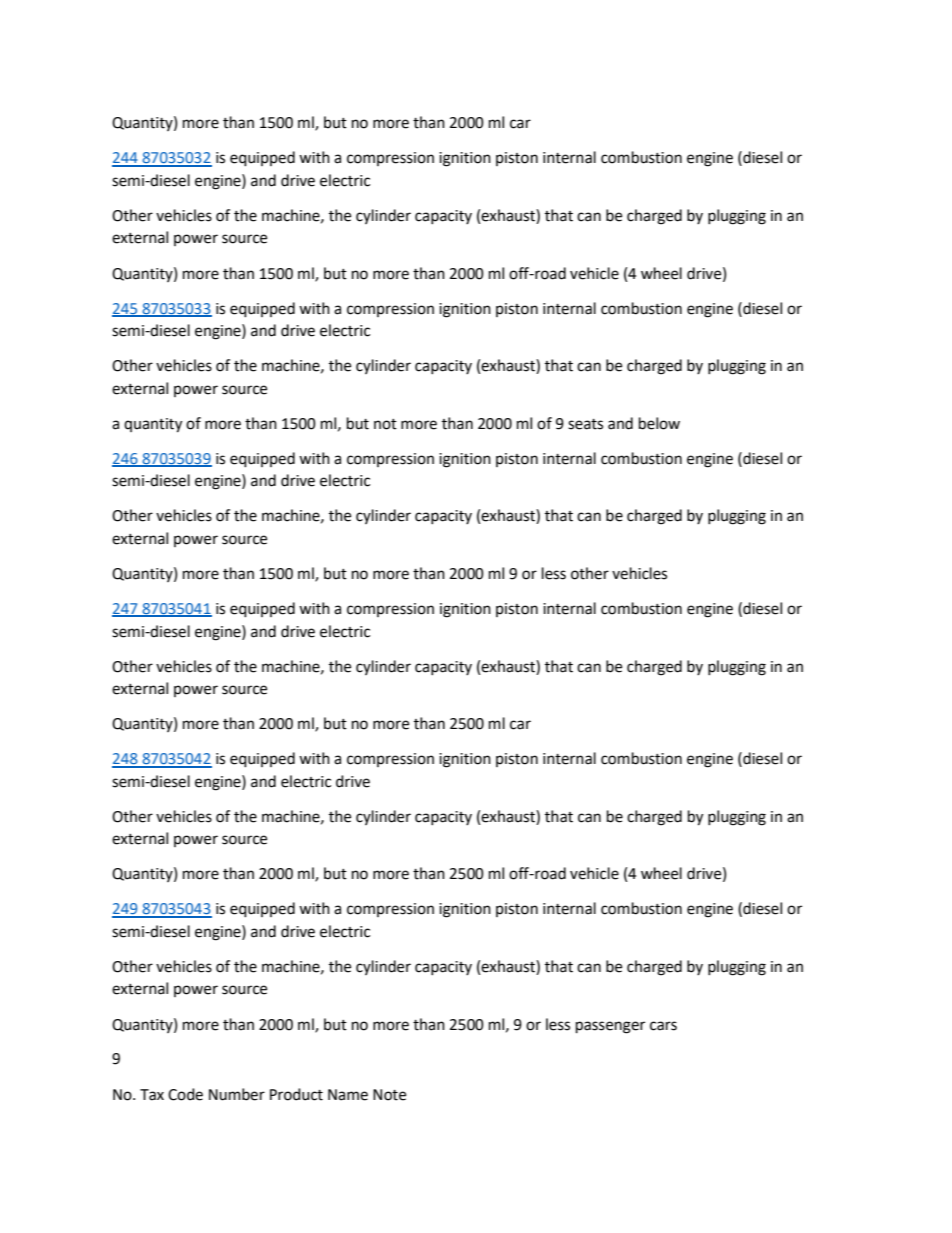 This screenshot has height=1233, width=952. What do you see at coordinates (585, 424) in the screenshot?
I see `seats` at bounding box center [585, 424].
